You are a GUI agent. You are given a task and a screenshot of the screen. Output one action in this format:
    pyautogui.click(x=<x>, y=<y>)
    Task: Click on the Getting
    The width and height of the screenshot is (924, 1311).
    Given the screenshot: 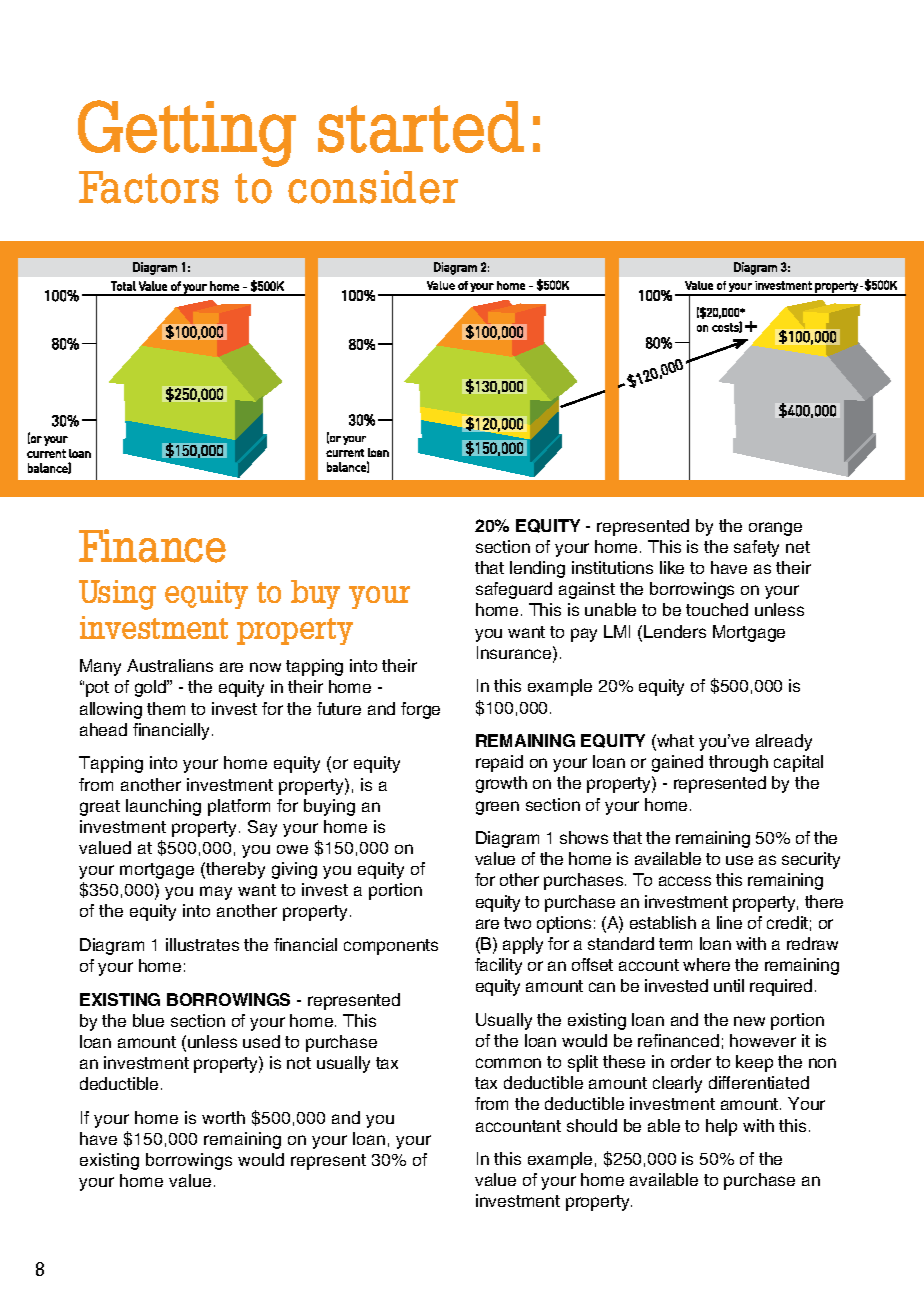 What is the action you would take?
    pyautogui.click(x=187, y=133)
